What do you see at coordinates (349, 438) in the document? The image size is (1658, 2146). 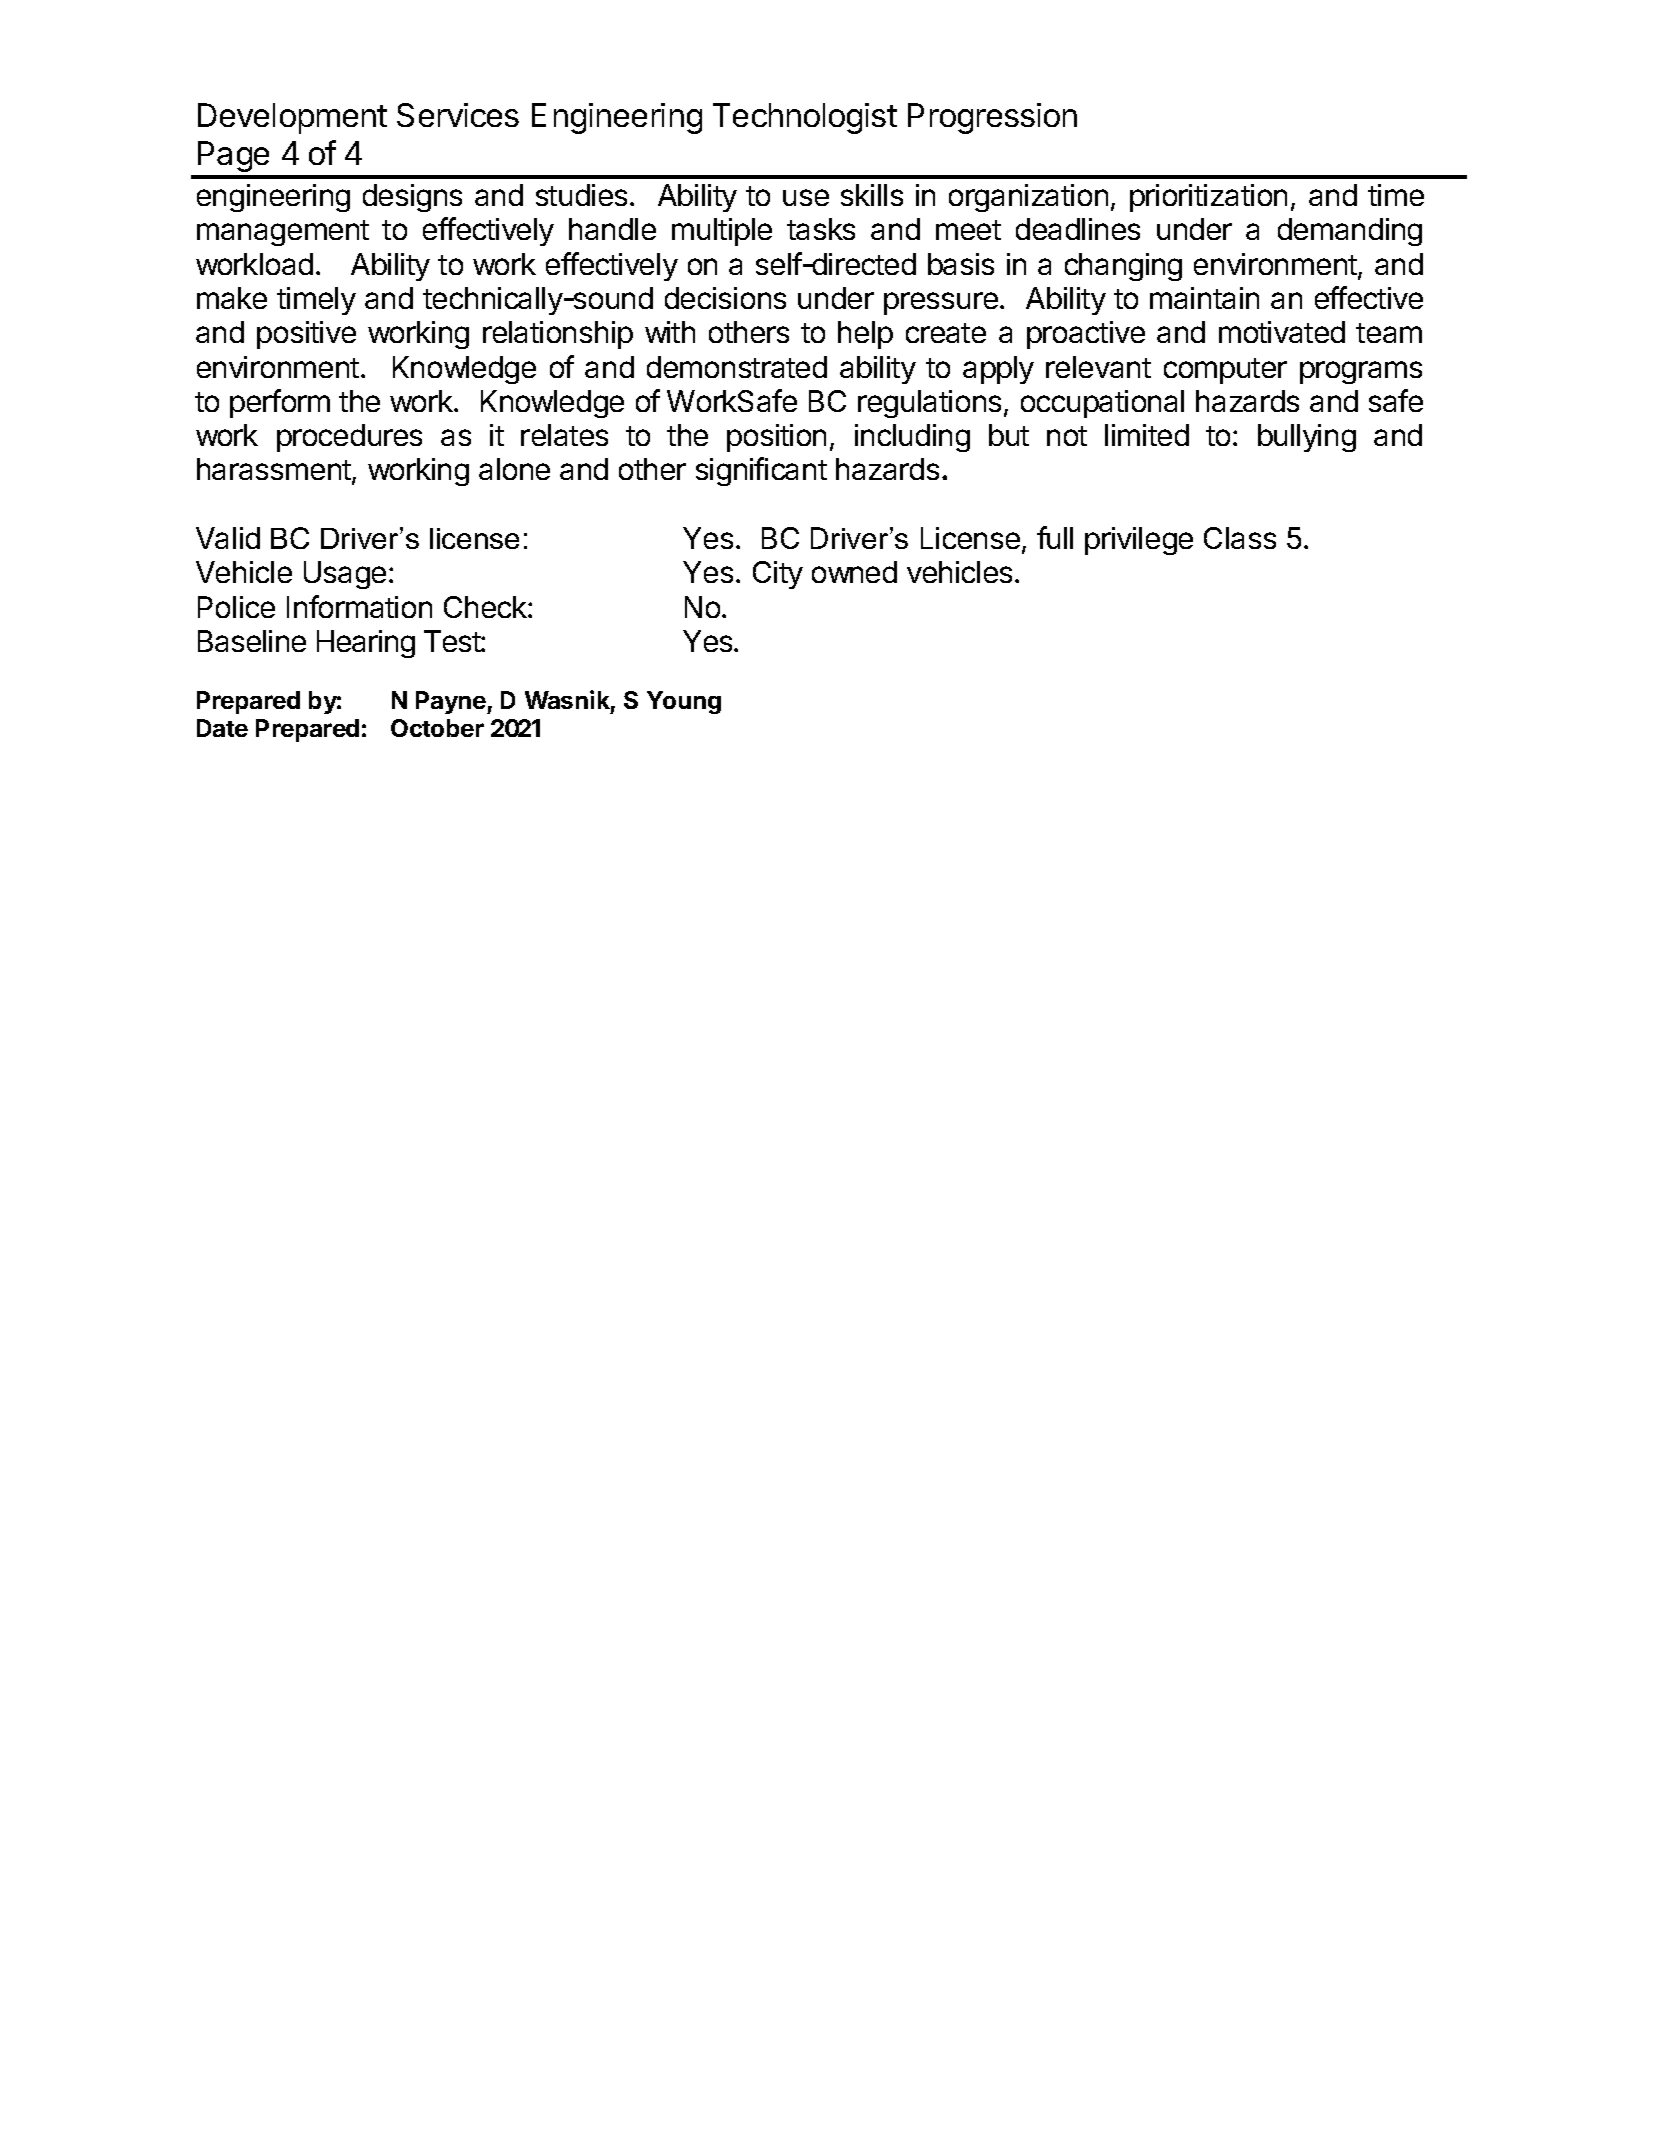 I see `procedures` at bounding box center [349, 438].
